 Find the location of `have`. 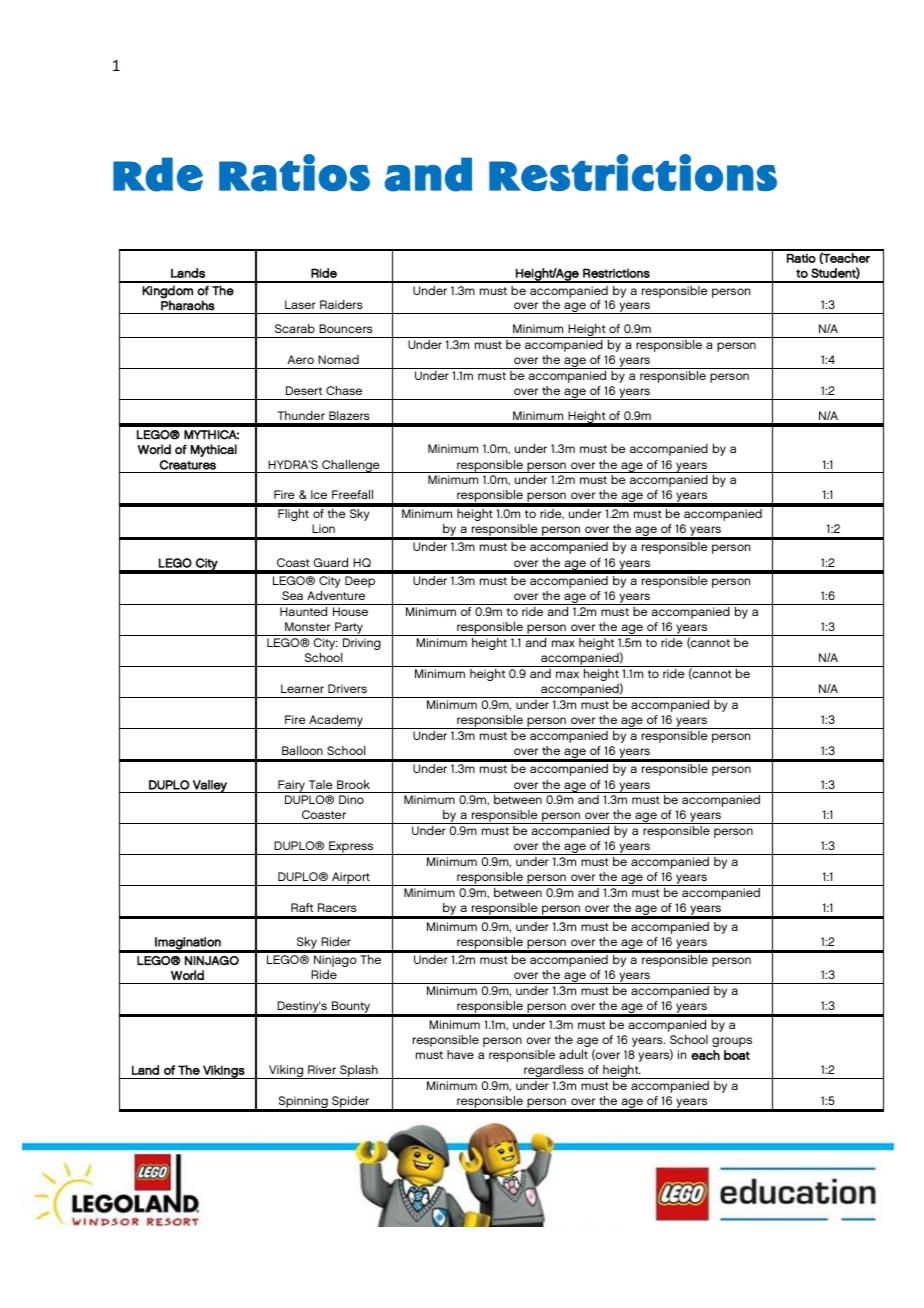

have is located at coordinates (460, 1054).
